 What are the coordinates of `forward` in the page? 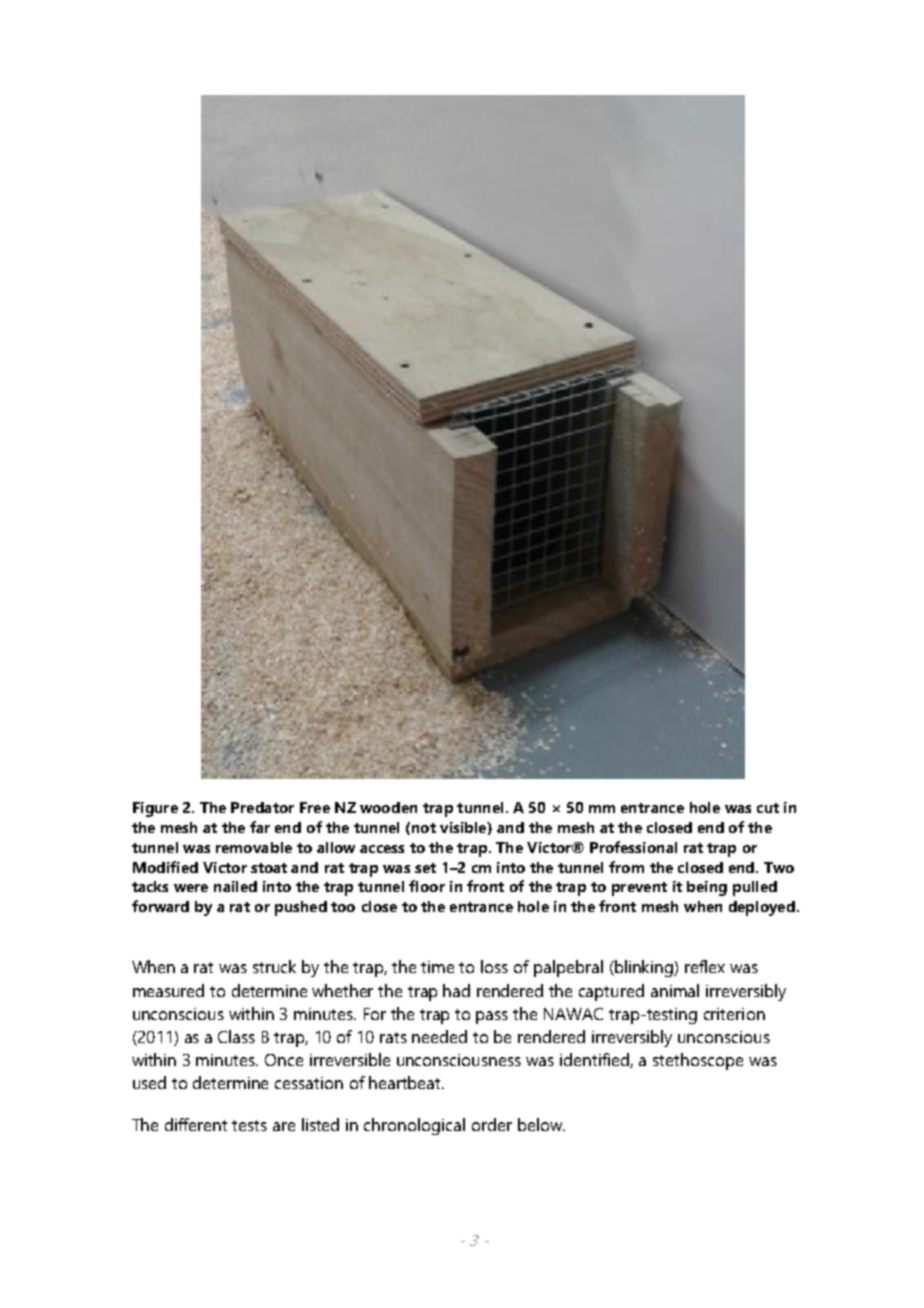 It's located at (160, 906).
